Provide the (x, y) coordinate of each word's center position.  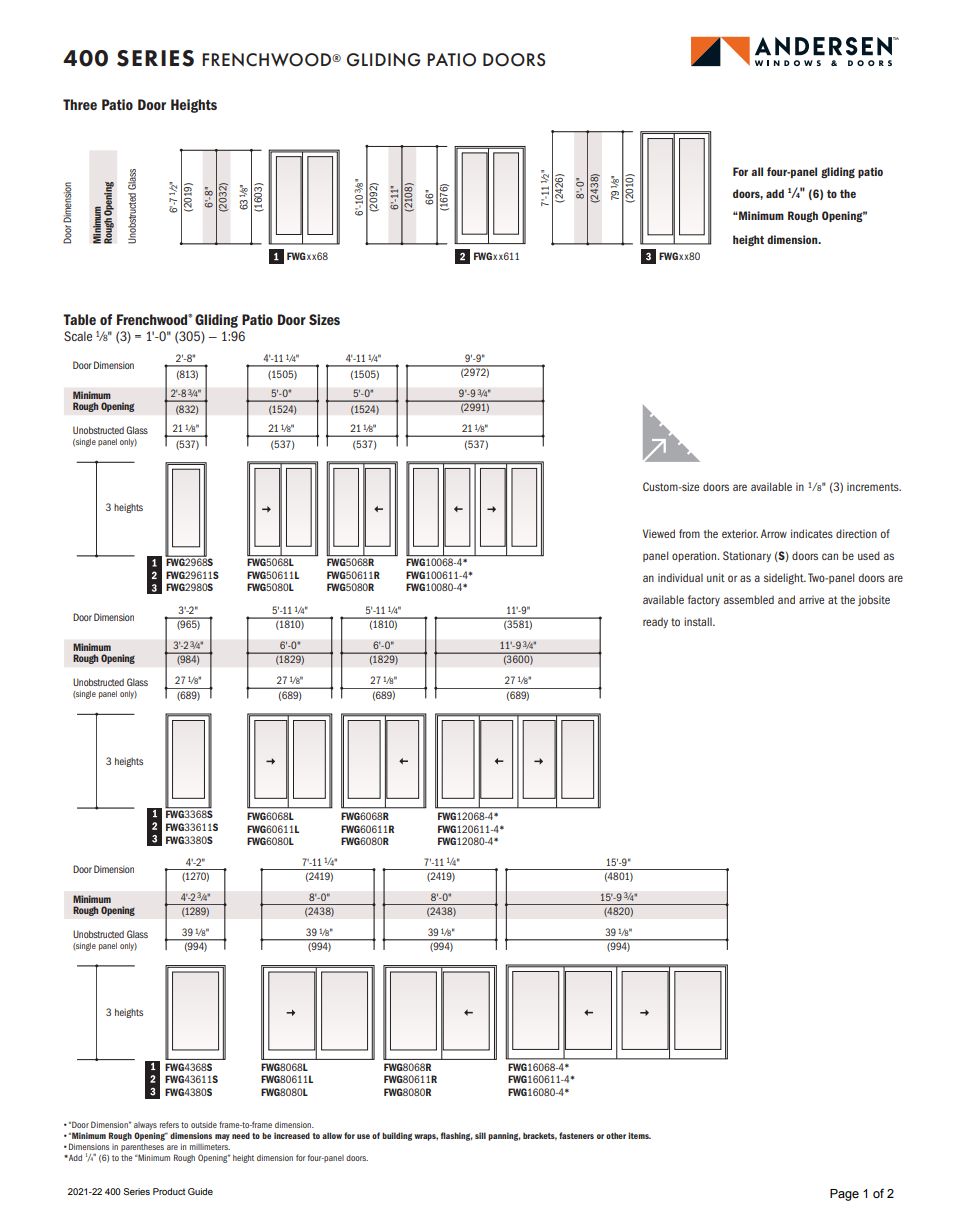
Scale (78, 336)
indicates (812, 533)
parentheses (142, 1148)
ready (655, 622)
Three (80, 104)
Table (79, 319)
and (786, 599)
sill (480, 1135)
